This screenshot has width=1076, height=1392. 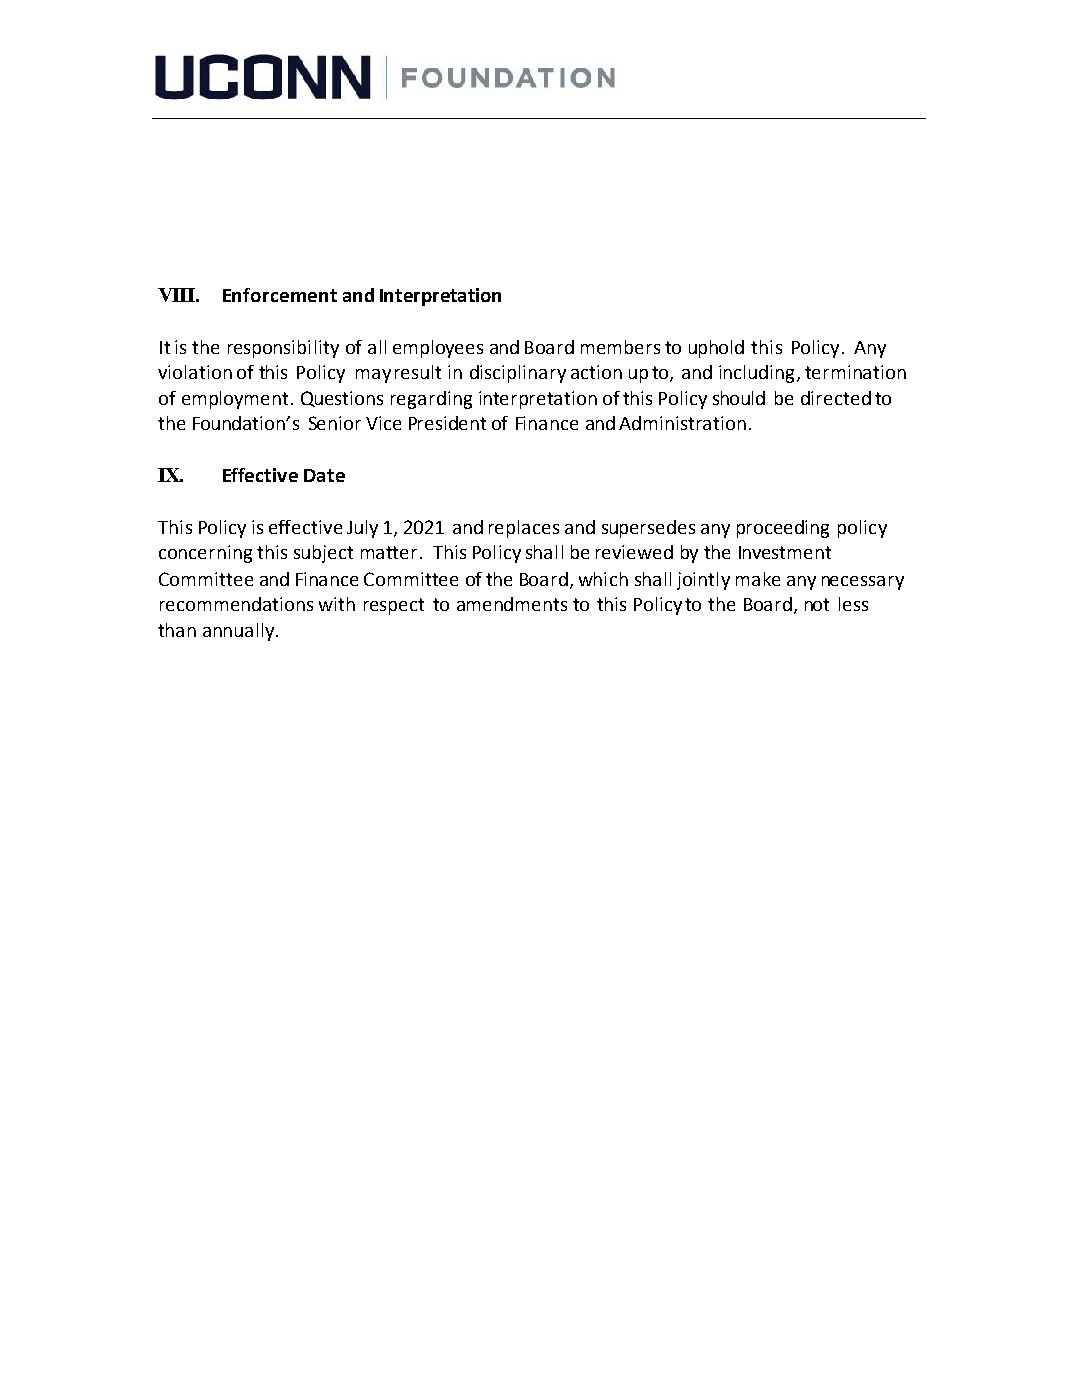 I want to click on employees, so click(x=438, y=349).
